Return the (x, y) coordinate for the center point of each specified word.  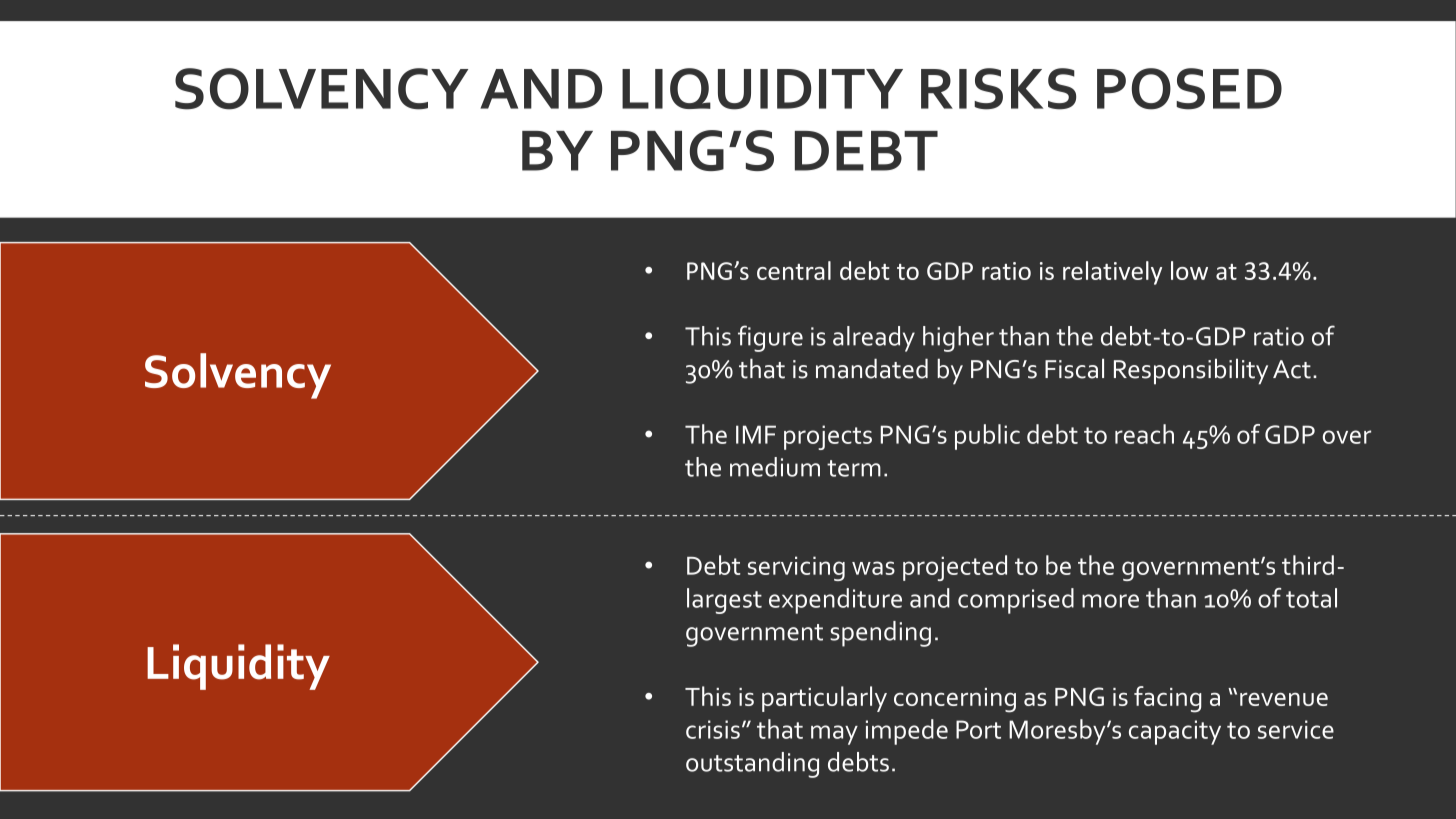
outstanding (752, 765)
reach (1144, 434)
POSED (1189, 89)
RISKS (998, 89)
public (987, 437)
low (1189, 270)
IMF (756, 434)
